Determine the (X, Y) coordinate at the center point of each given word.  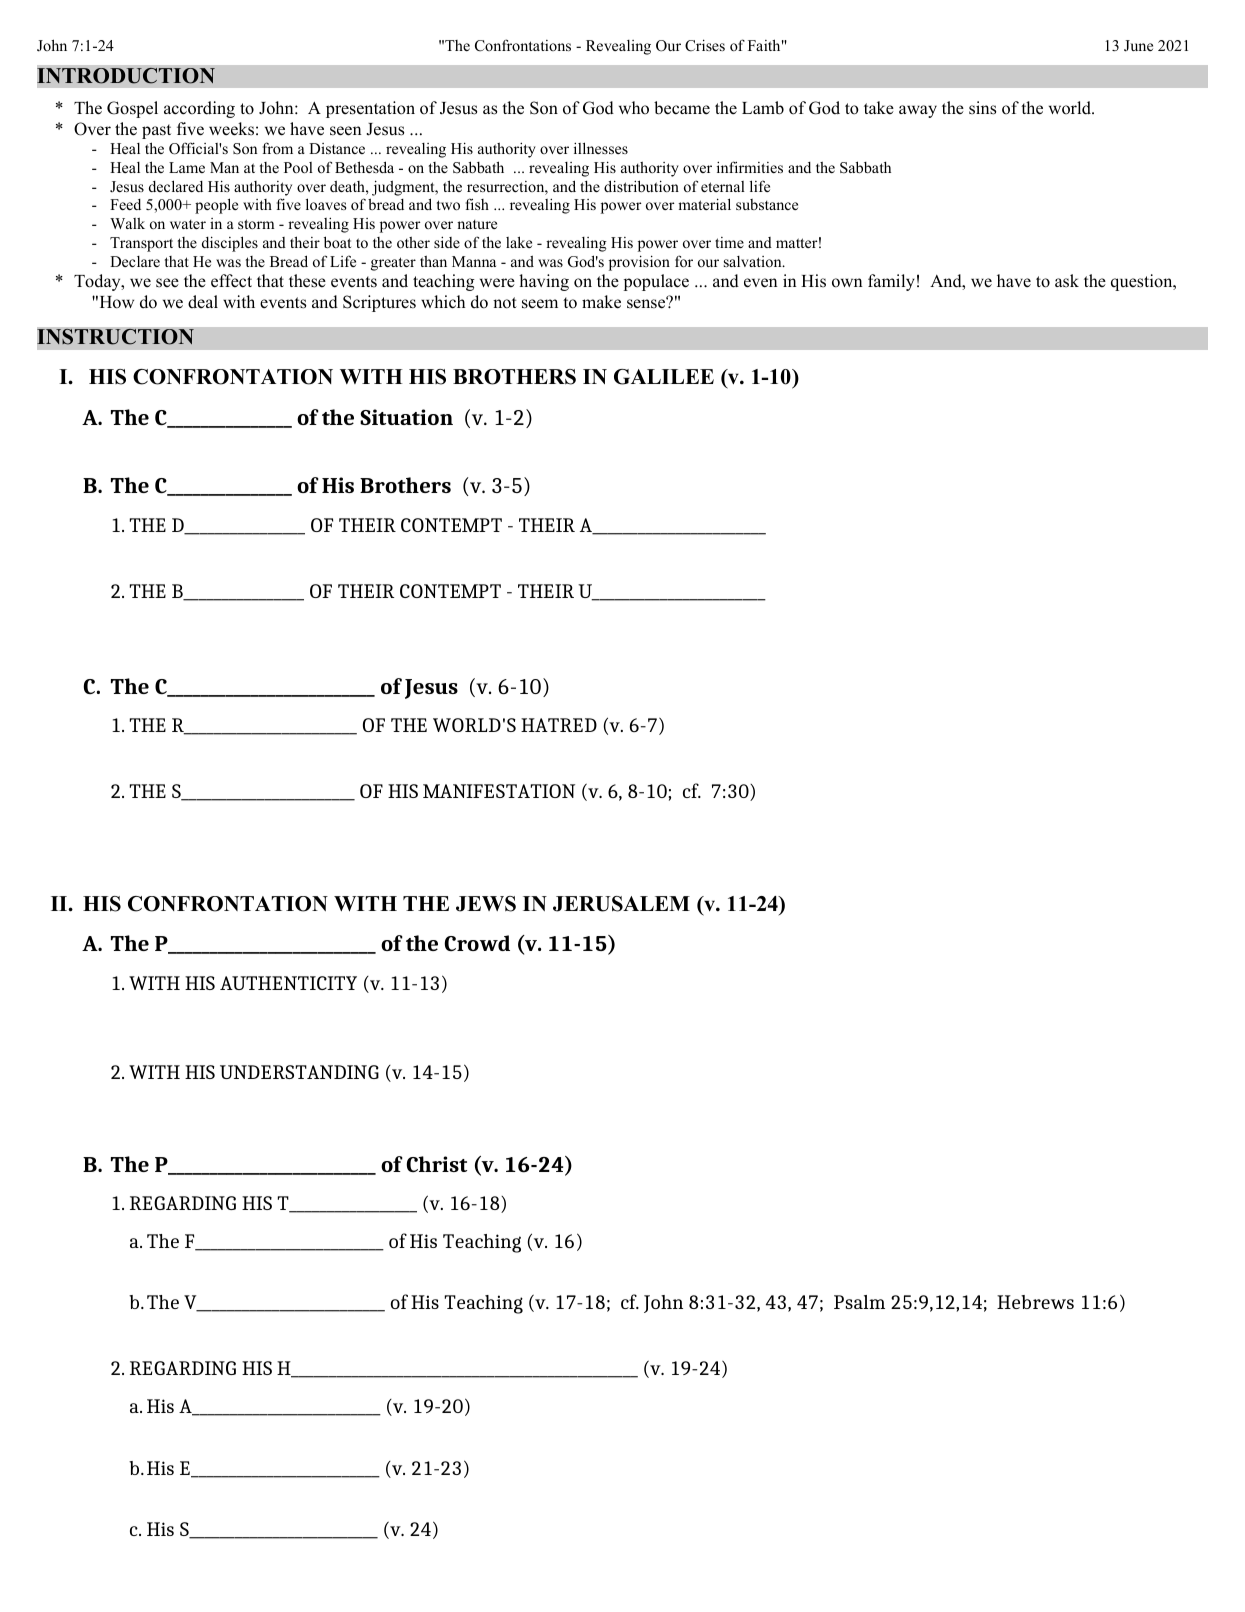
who (634, 108)
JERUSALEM (621, 904)
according (199, 109)
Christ (437, 1164)
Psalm (859, 1302)
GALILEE (664, 377)
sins (982, 108)
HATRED (559, 725)
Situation (406, 417)
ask (1067, 281)
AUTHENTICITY (288, 983)
